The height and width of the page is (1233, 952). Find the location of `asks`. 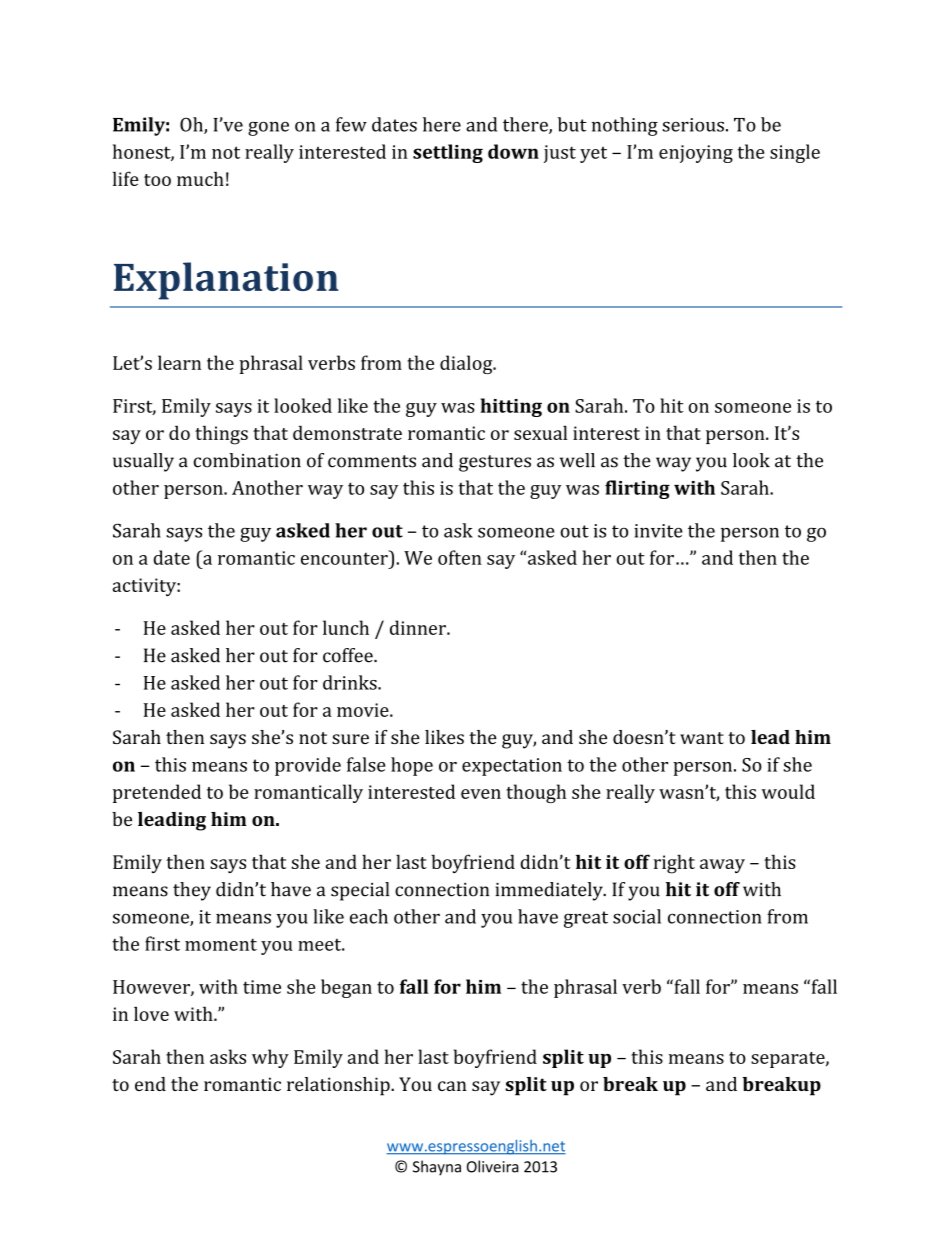

asks is located at coordinates (228, 1056).
